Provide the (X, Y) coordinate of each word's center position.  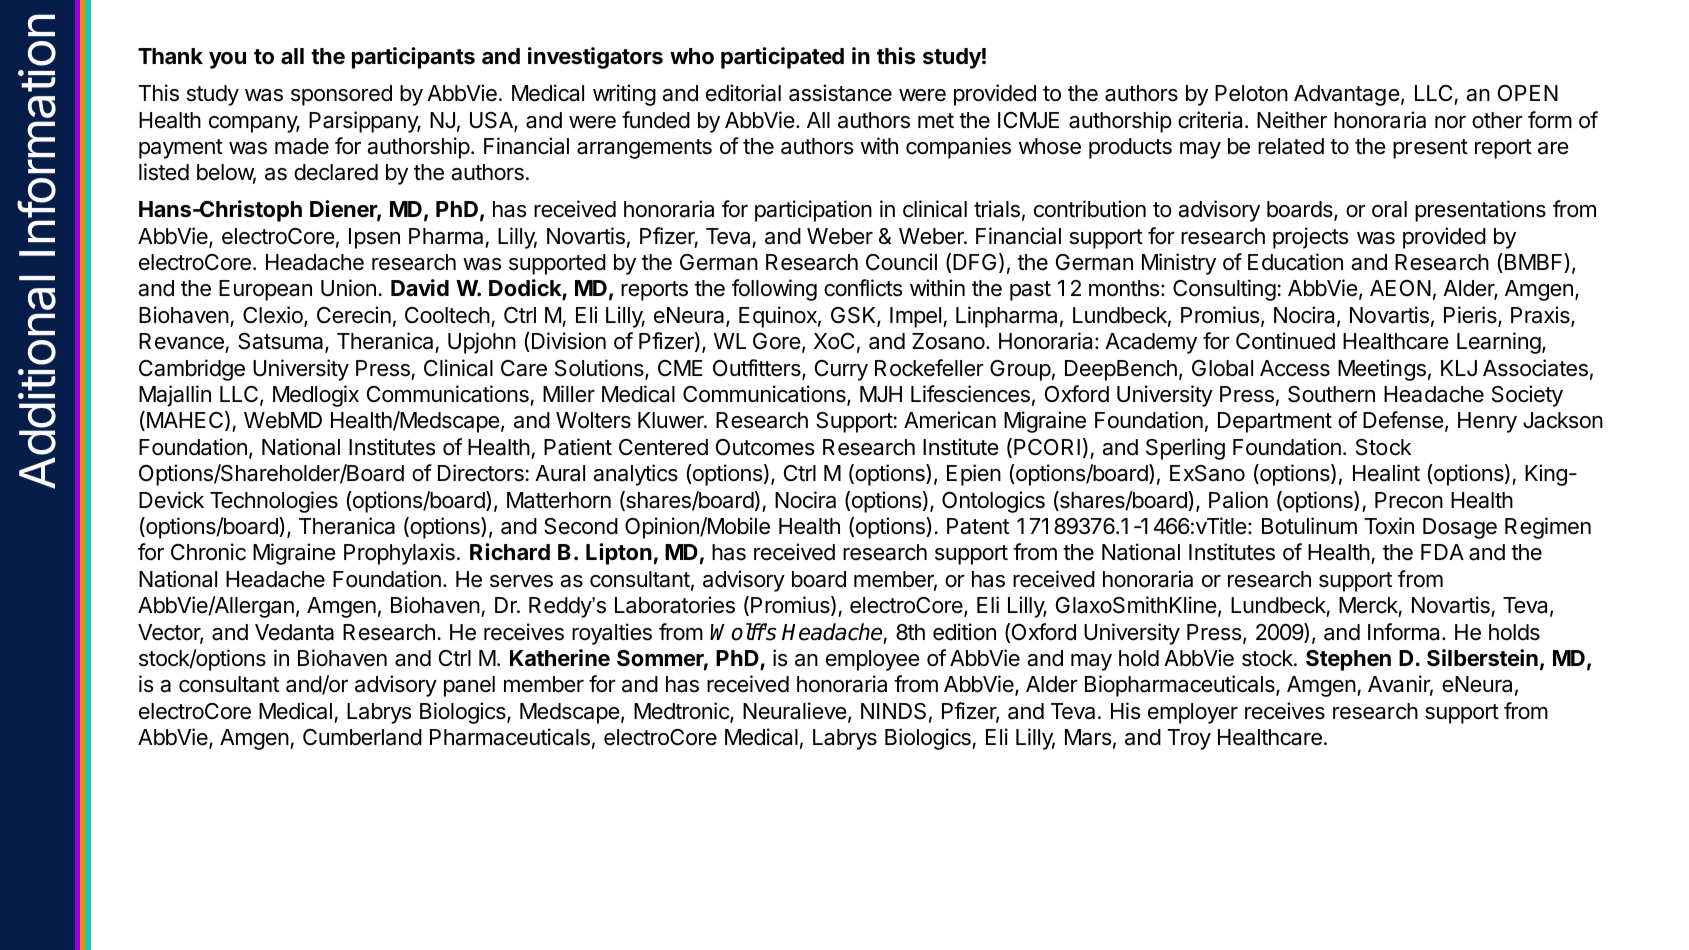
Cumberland (362, 737)
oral (1389, 209)
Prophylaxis (399, 554)
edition (964, 632)
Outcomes (765, 447)
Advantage (1347, 95)
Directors (481, 473)
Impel (915, 317)
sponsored (341, 95)
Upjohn (482, 343)
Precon (1409, 500)
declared (336, 172)
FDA (1442, 552)
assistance (840, 93)
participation (813, 211)
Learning (1499, 343)
